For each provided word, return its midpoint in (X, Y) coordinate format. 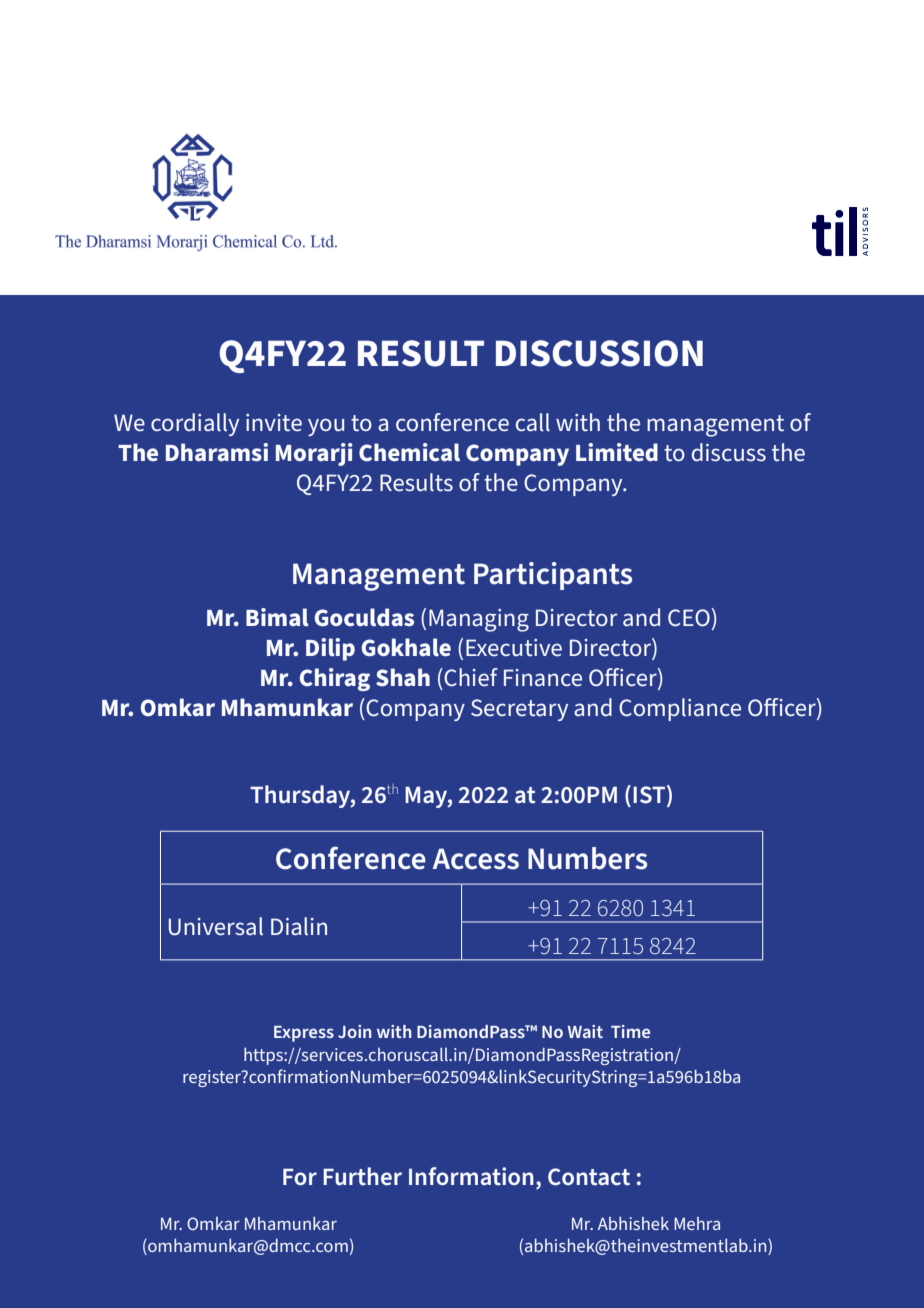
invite (274, 423)
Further (362, 1176)
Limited (617, 452)
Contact (589, 1177)
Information (471, 1176)
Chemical (409, 452)
